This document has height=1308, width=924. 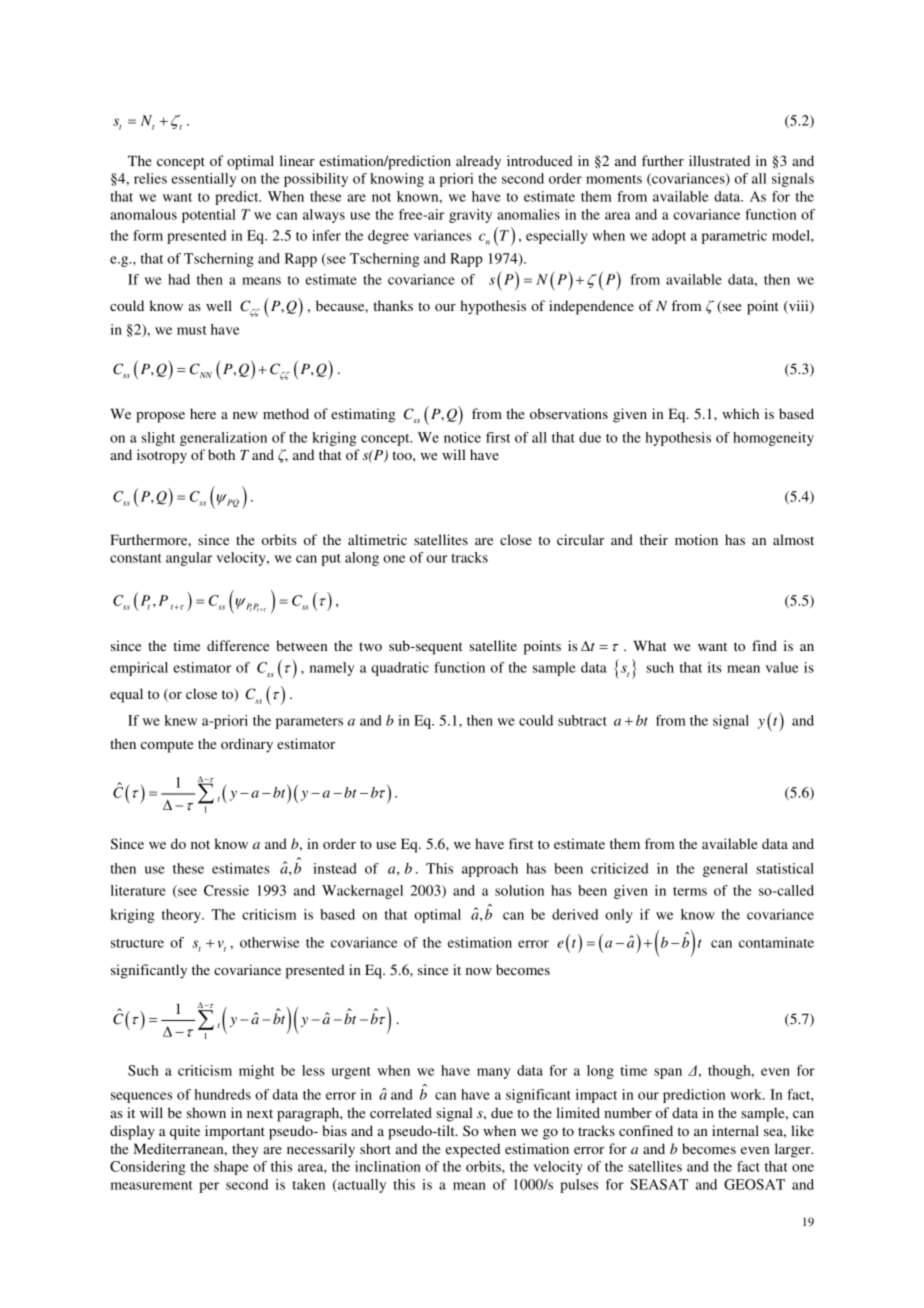 What do you see at coordinates (400, 669) in the document?
I see `quadratic` at bounding box center [400, 669].
